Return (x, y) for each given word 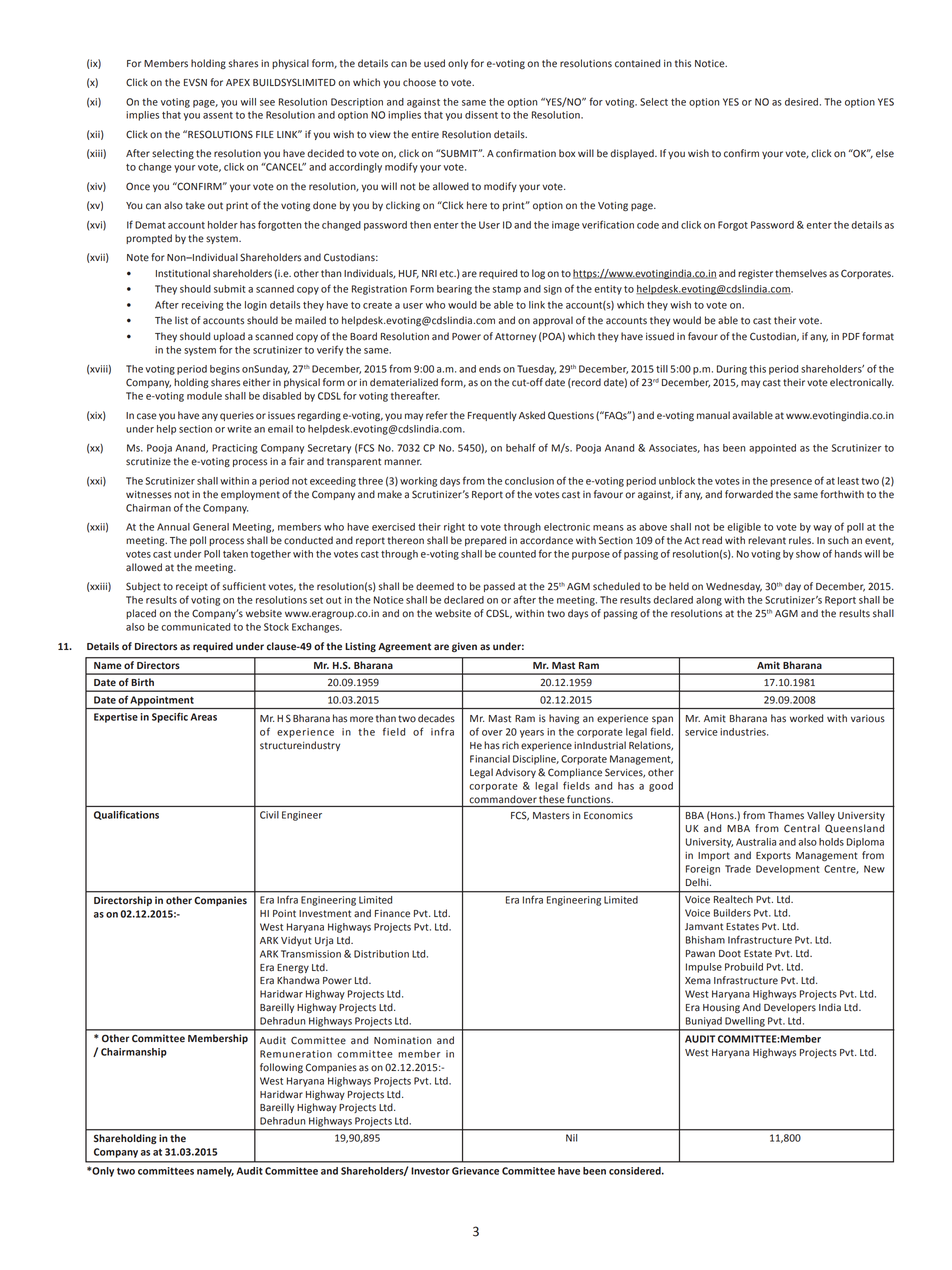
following (281, 1068)
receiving (203, 306)
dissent (481, 115)
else (885, 153)
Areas (203, 717)
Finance (392, 914)
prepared (485, 541)
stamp (507, 290)
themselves (801, 273)
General (211, 527)
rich (510, 745)
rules (801, 540)
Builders (732, 913)
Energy (293, 969)
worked (806, 718)
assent (218, 115)
